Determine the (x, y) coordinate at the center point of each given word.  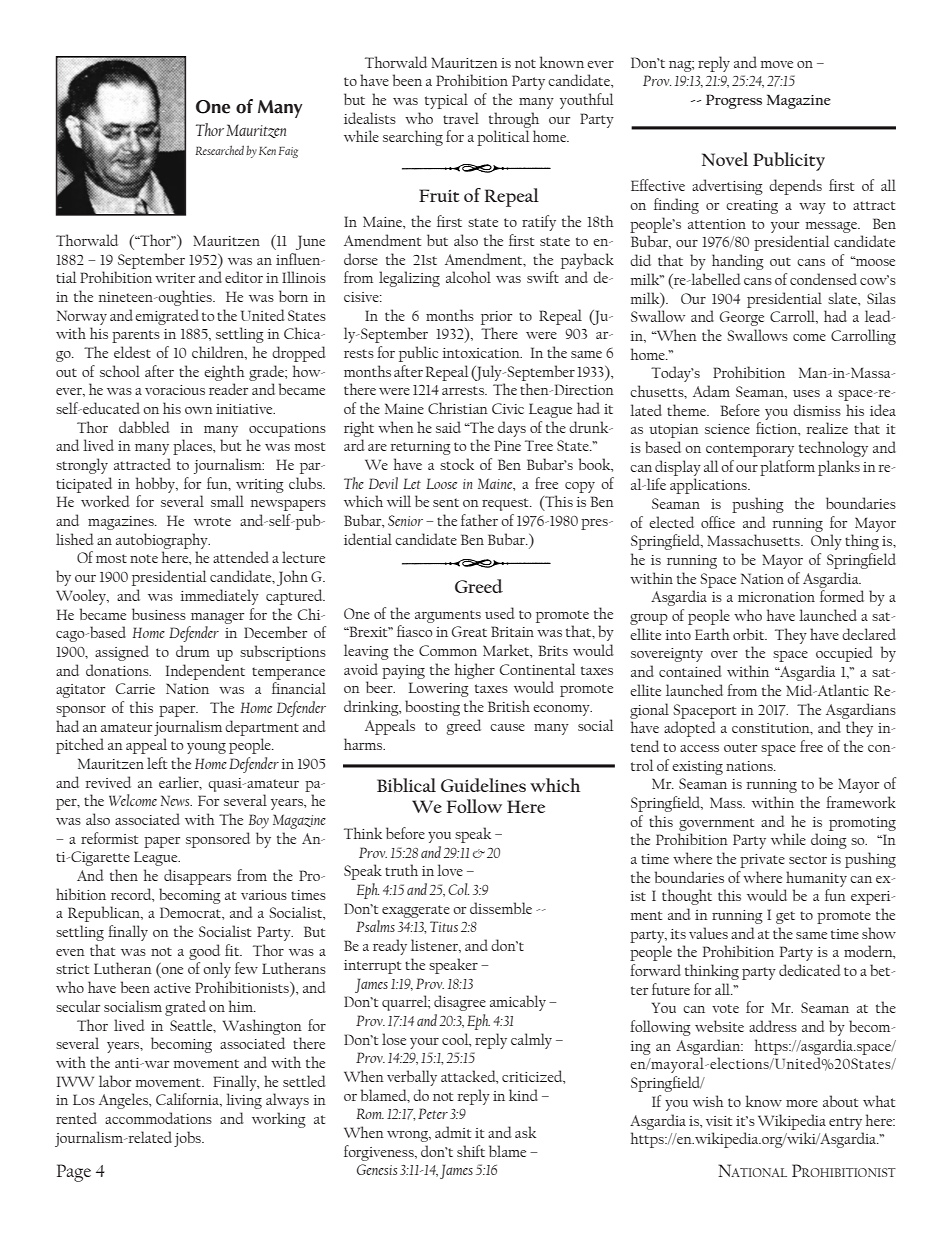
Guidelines (483, 785)
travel (461, 118)
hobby (157, 485)
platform (787, 468)
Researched (219, 150)
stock (457, 464)
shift (471, 1151)
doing (829, 841)
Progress (734, 101)
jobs (188, 1139)
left (157, 763)
